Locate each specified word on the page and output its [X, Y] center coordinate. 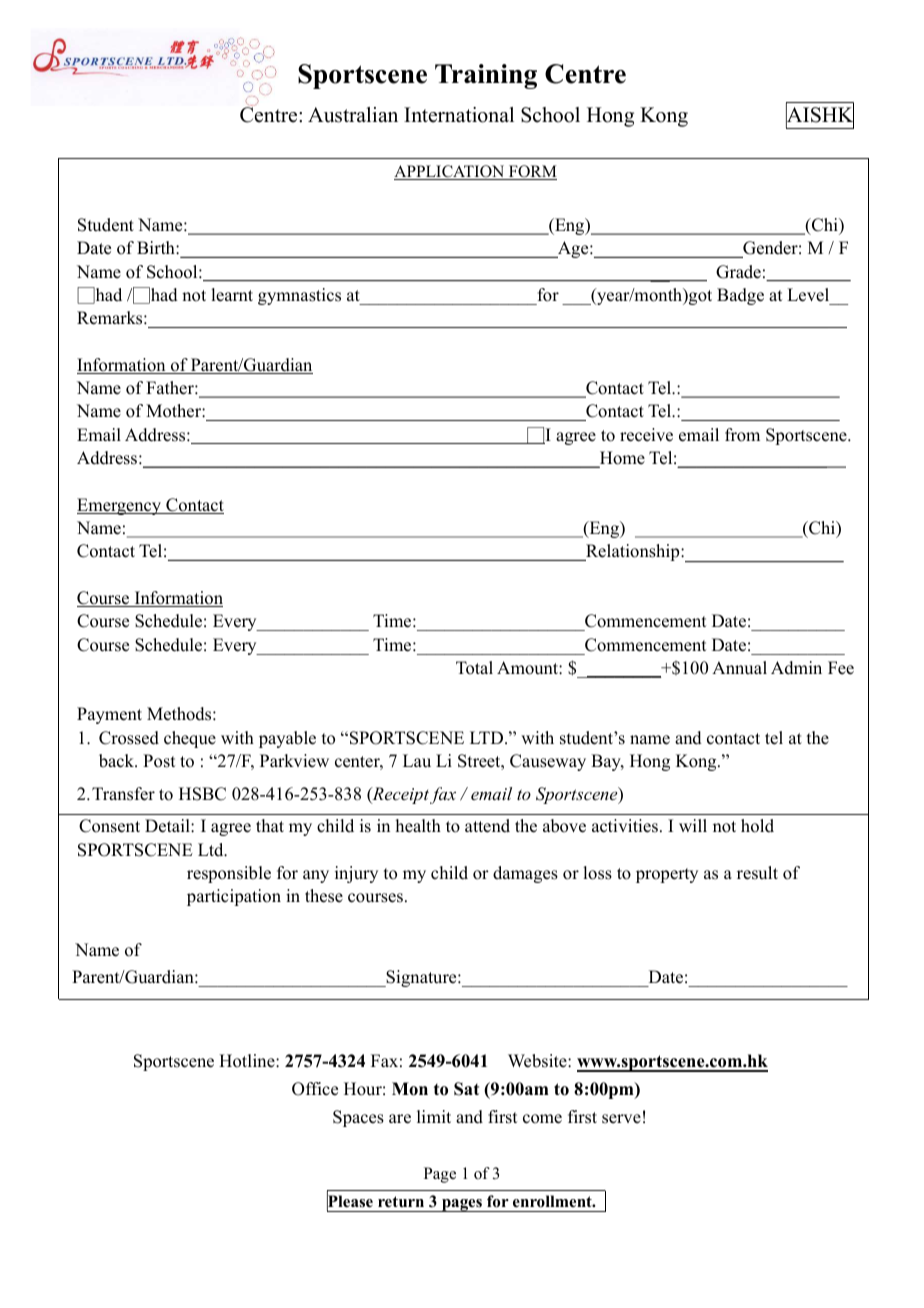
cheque [190, 739]
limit [434, 1116]
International [459, 115]
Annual [739, 668]
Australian [353, 115]
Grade [738, 272]
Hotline [248, 1061]
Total [474, 668]
